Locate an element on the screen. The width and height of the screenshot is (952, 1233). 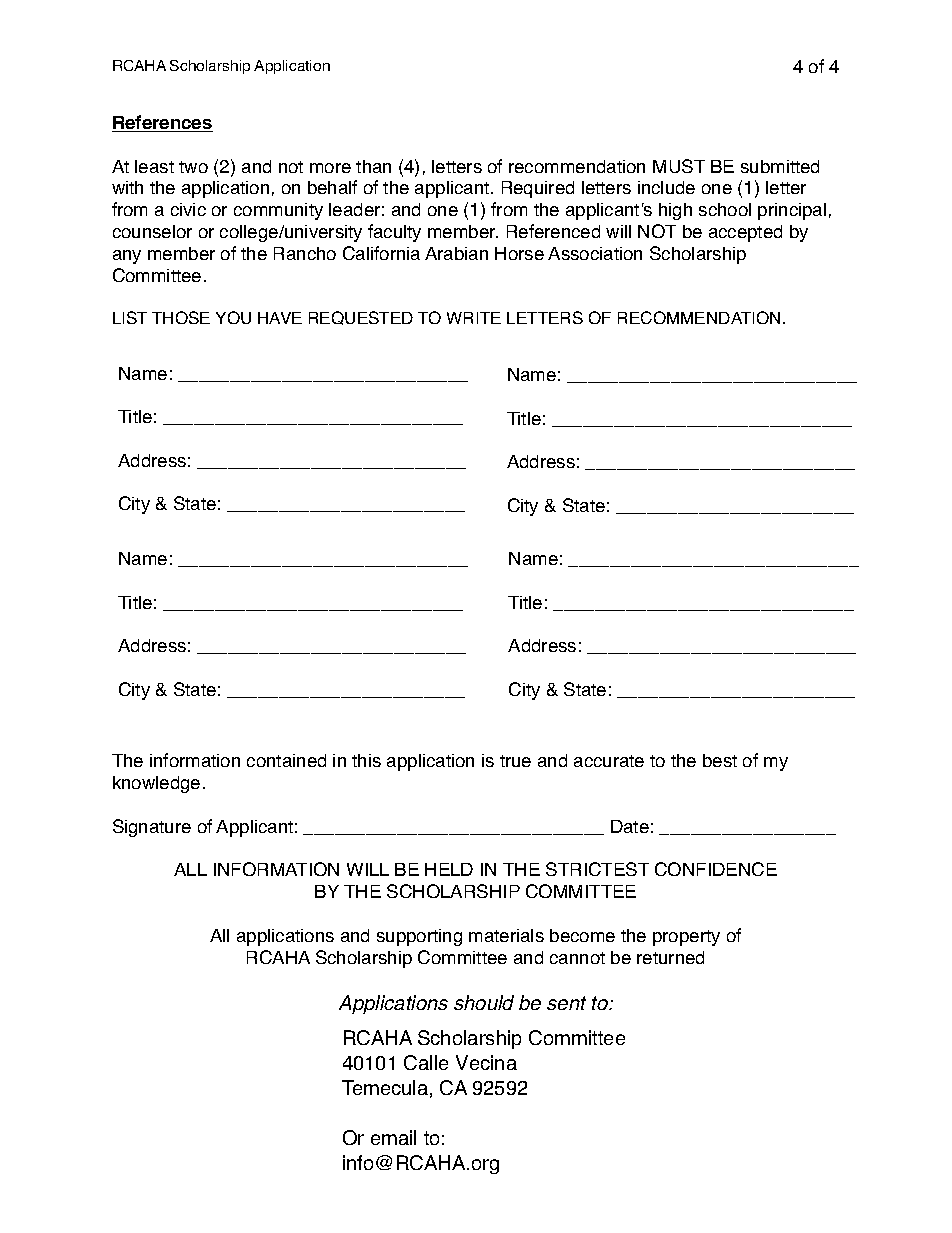
best is located at coordinates (720, 760).
